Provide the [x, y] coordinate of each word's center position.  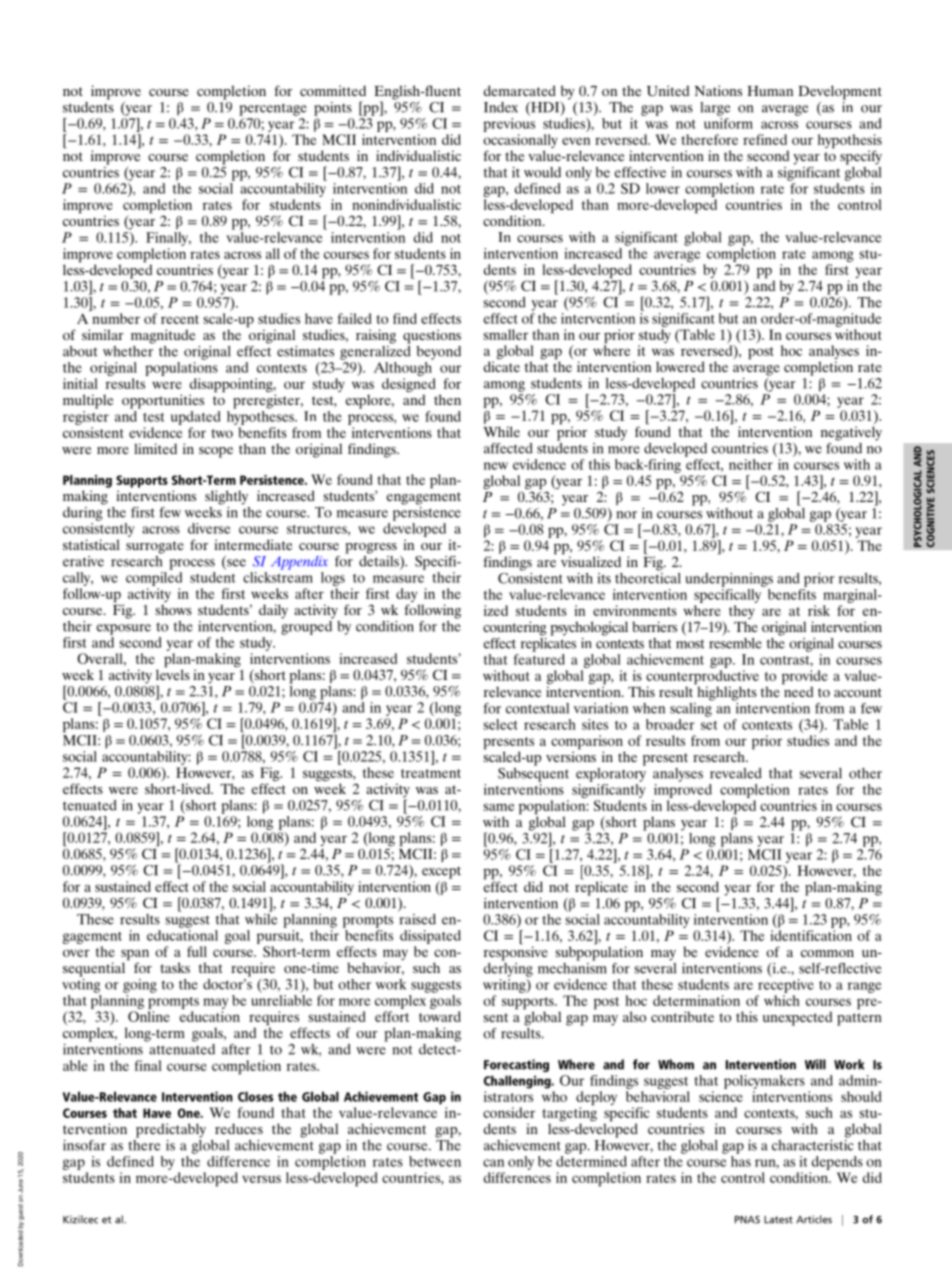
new [496, 466]
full [197, 951]
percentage [273, 109]
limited [155, 448]
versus [261, 1179]
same [499, 807]
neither [751, 464]
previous [509, 123]
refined [765, 139]
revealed [736, 773]
